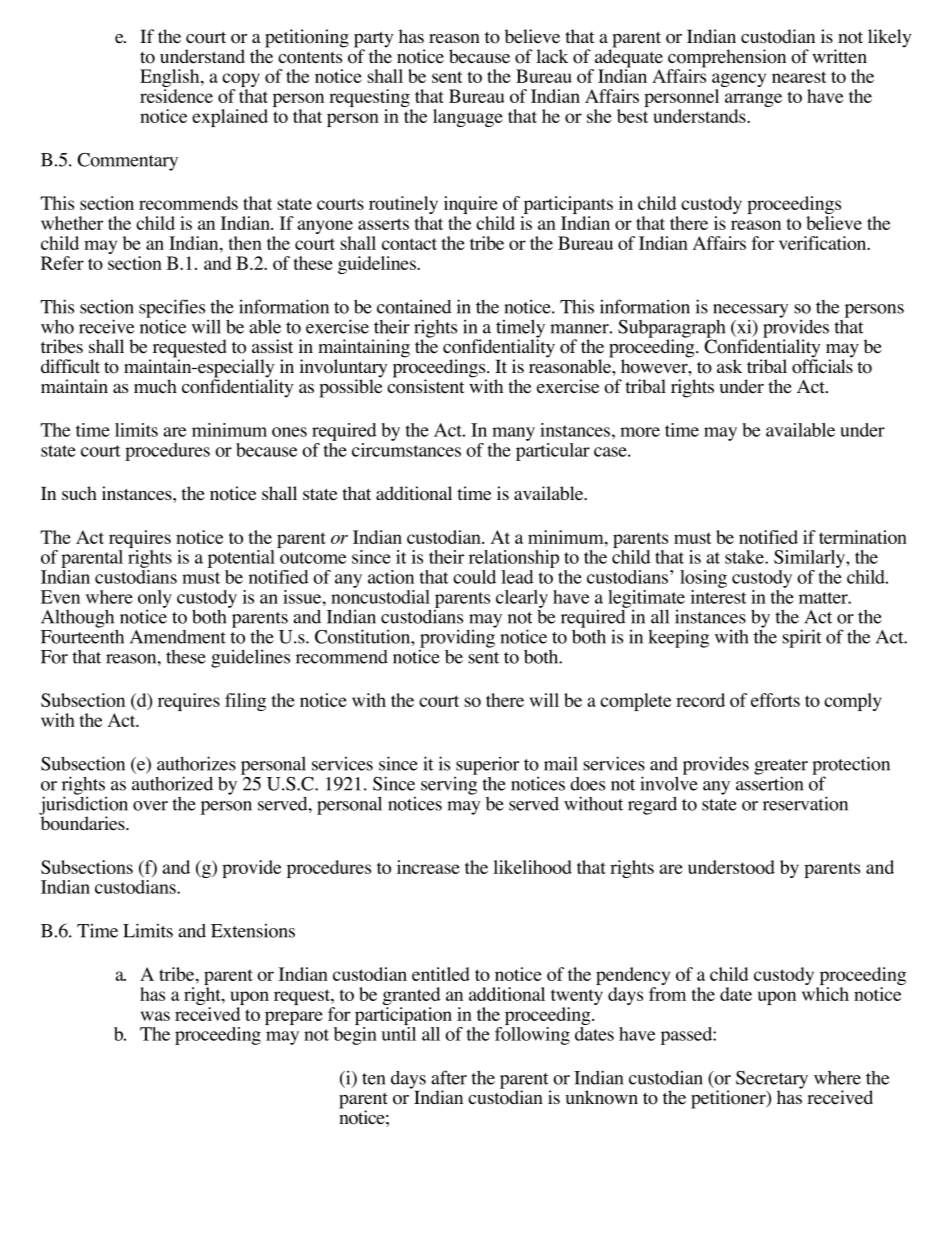 The image size is (952, 1233). Describe the element at coordinates (171, 79) in the document. I see `English` at that location.
